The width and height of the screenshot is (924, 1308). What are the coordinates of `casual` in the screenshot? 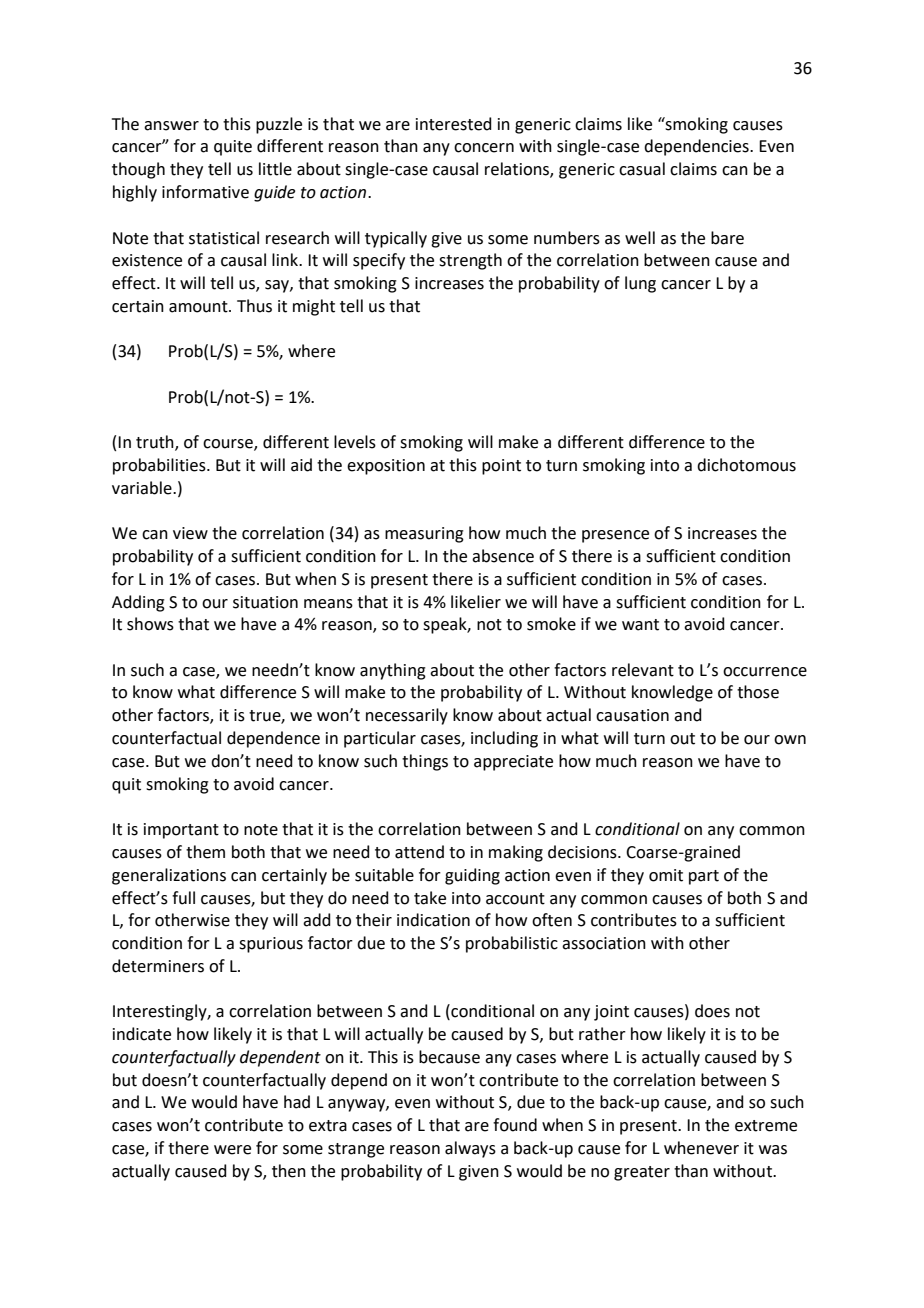 It's located at (642, 169).
